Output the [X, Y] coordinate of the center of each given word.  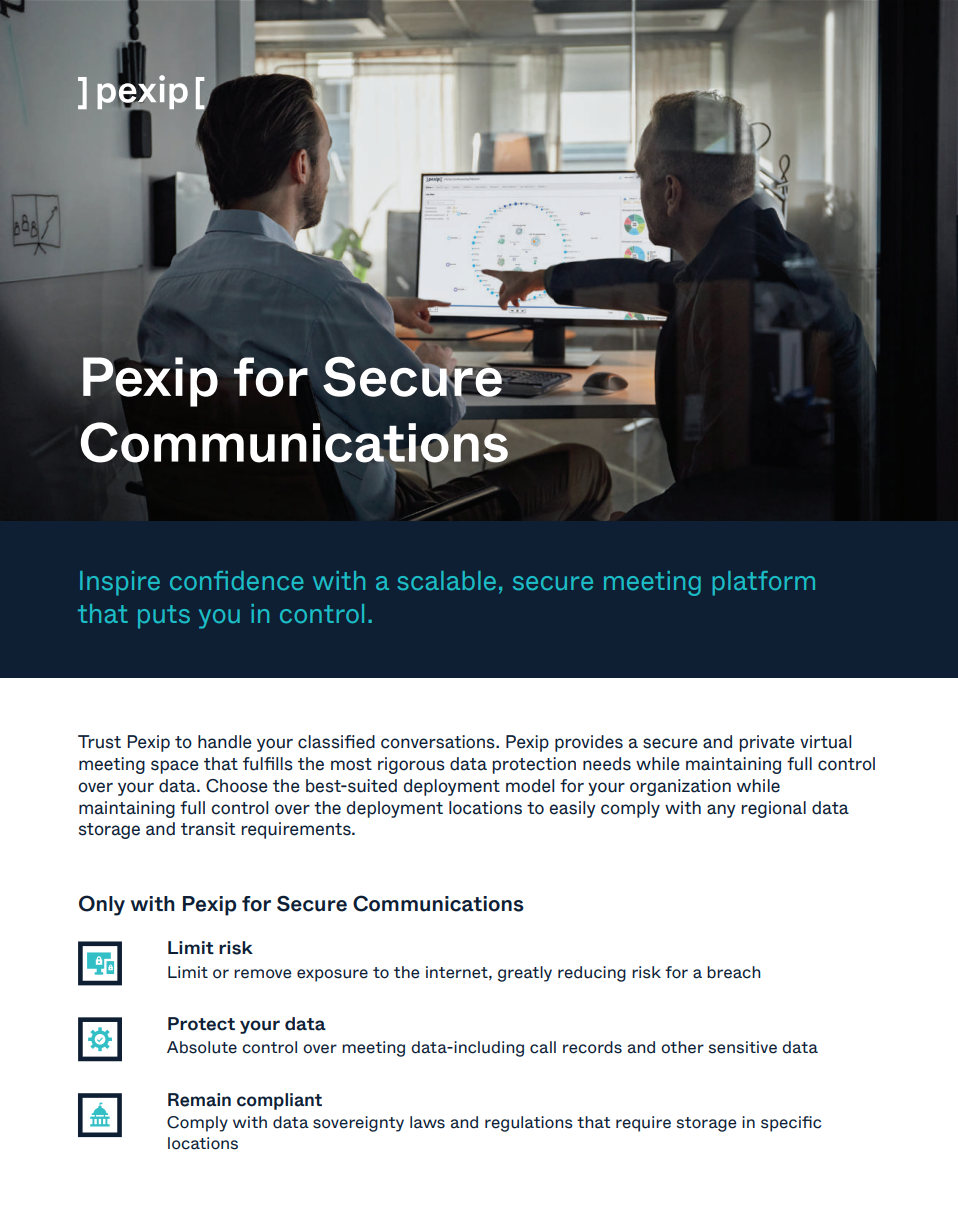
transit [208, 829]
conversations [439, 742]
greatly [525, 974]
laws [427, 1122]
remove [262, 974]
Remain [199, 1100]
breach [734, 972]
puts [164, 617]
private [767, 743]
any [721, 811]
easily [572, 809]
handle [225, 742]
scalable [446, 580]
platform [763, 583]
